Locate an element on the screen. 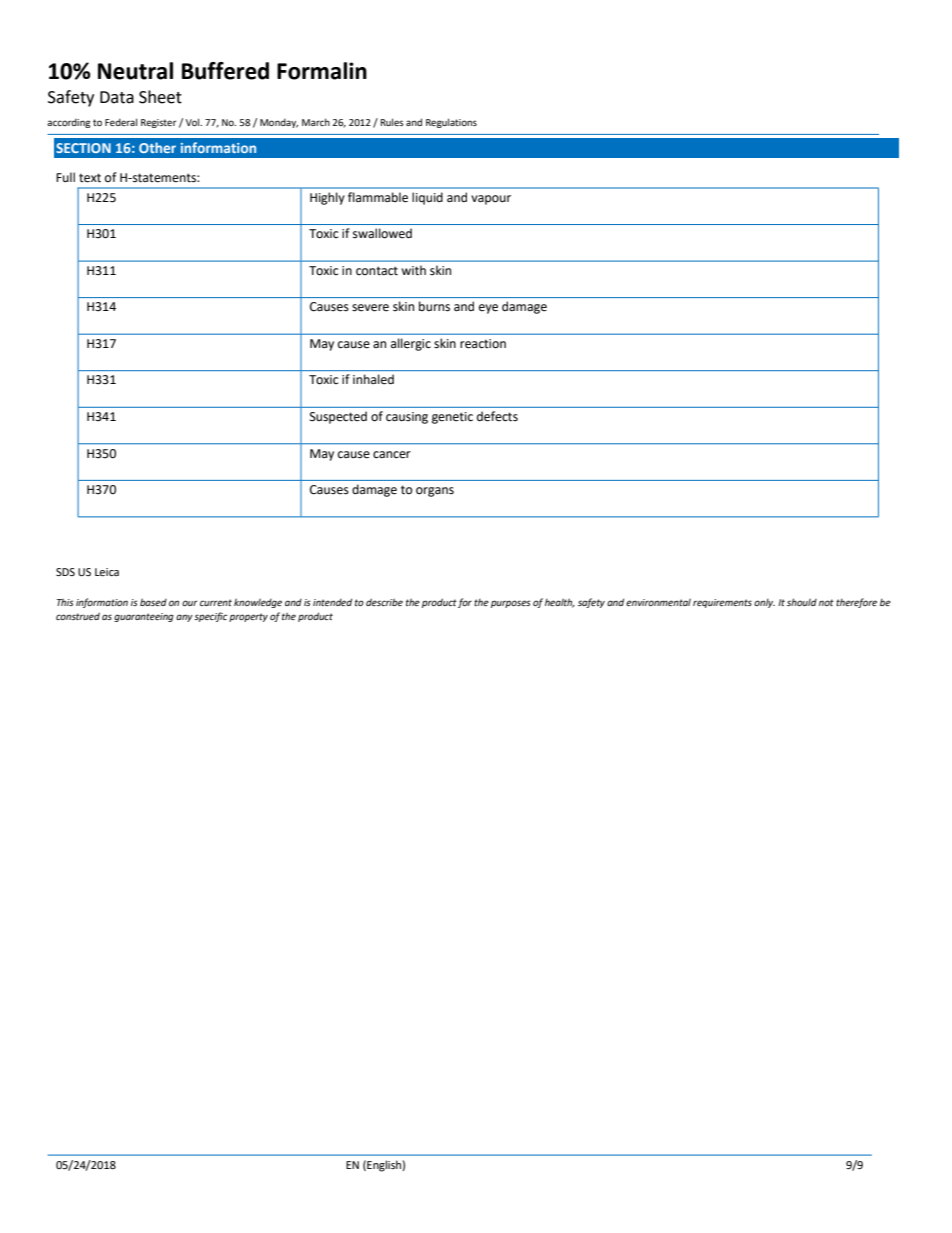 The image size is (952, 1233). vapour is located at coordinates (491, 200).
